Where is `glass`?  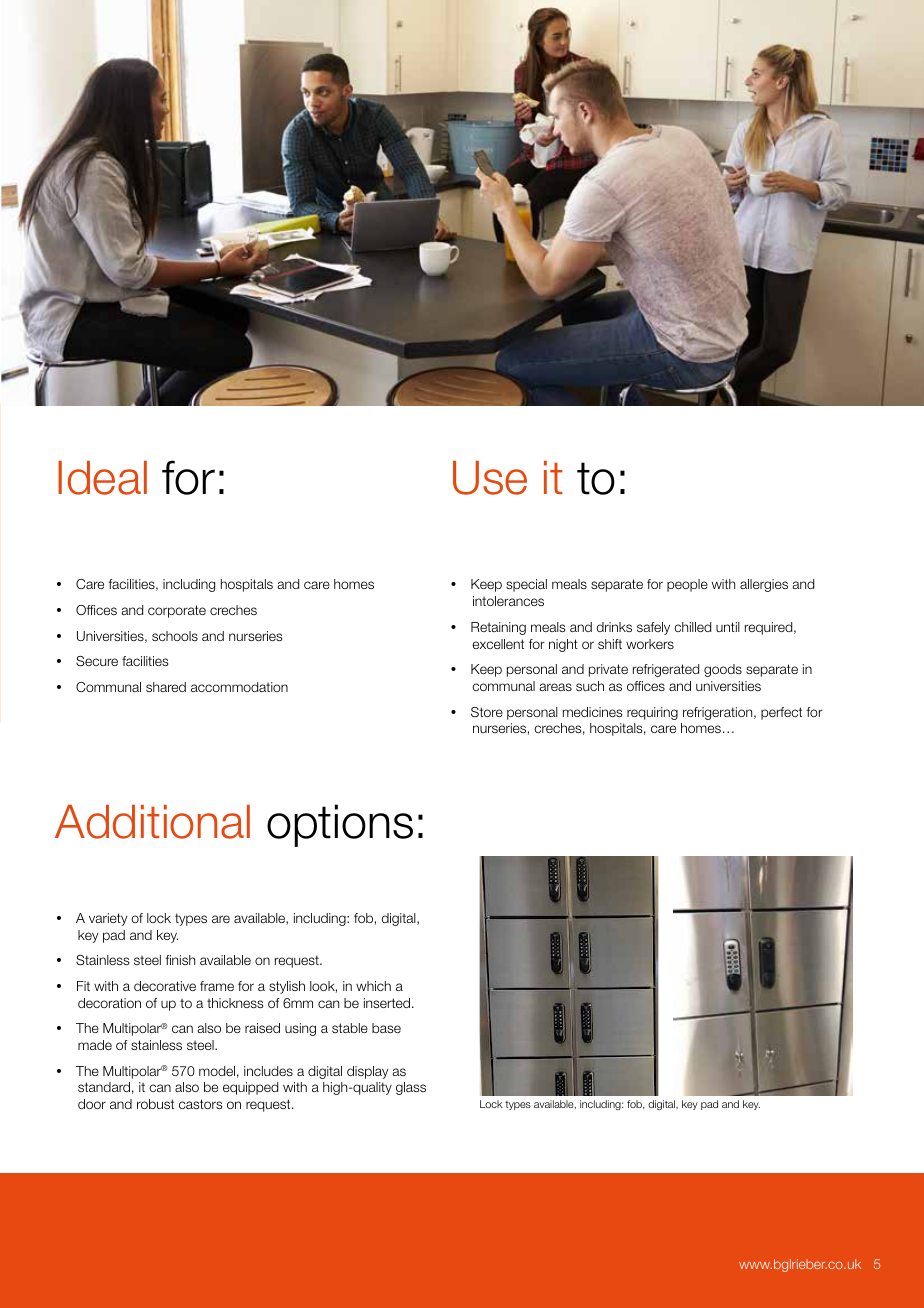
glass is located at coordinates (411, 1088).
